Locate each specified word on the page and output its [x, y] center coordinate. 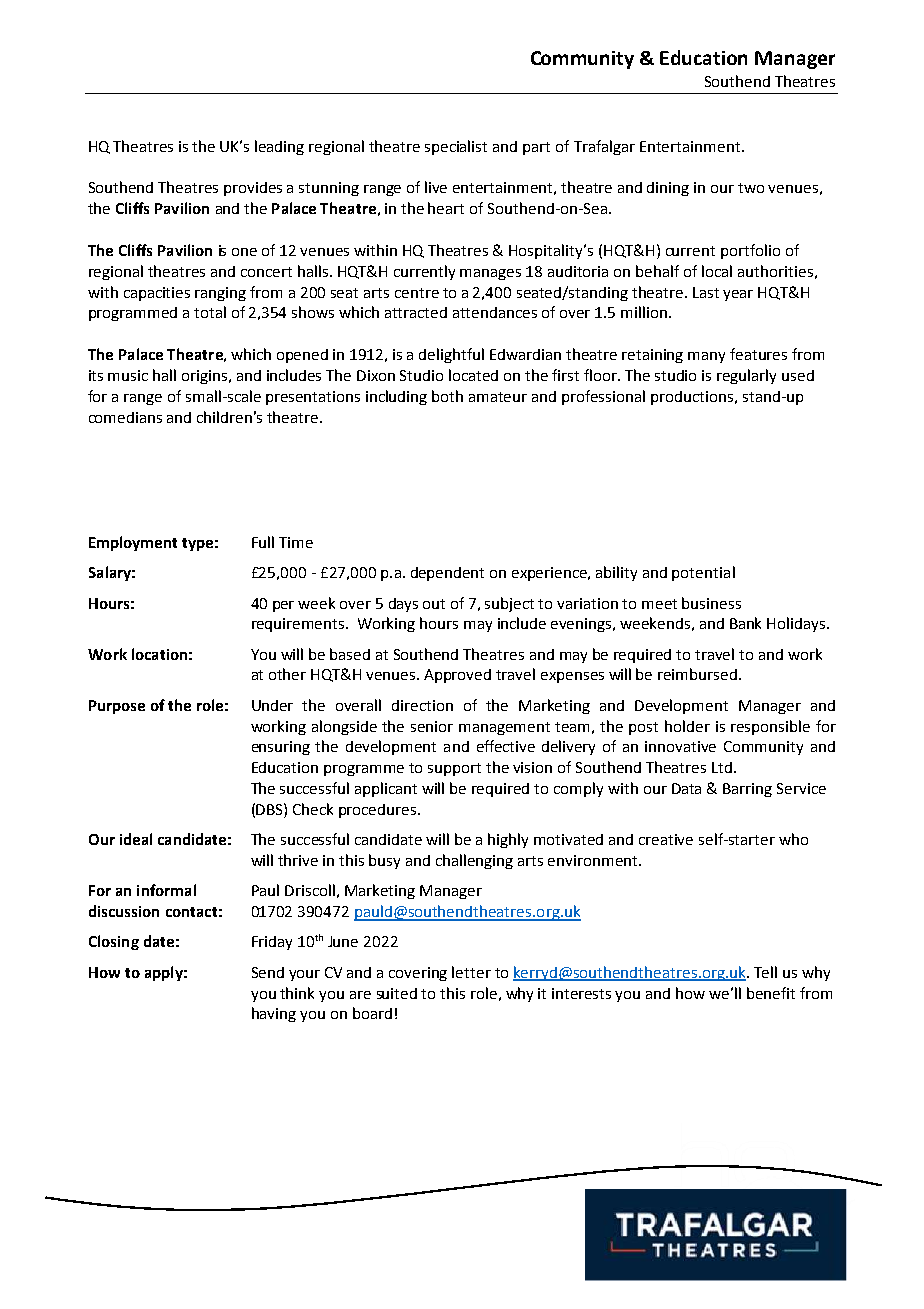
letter [471, 972]
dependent [447, 574]
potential [703, 573]
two [751, 188]
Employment [133, 543]
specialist [456, 147]
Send [268, 972]
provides [253, 189]
